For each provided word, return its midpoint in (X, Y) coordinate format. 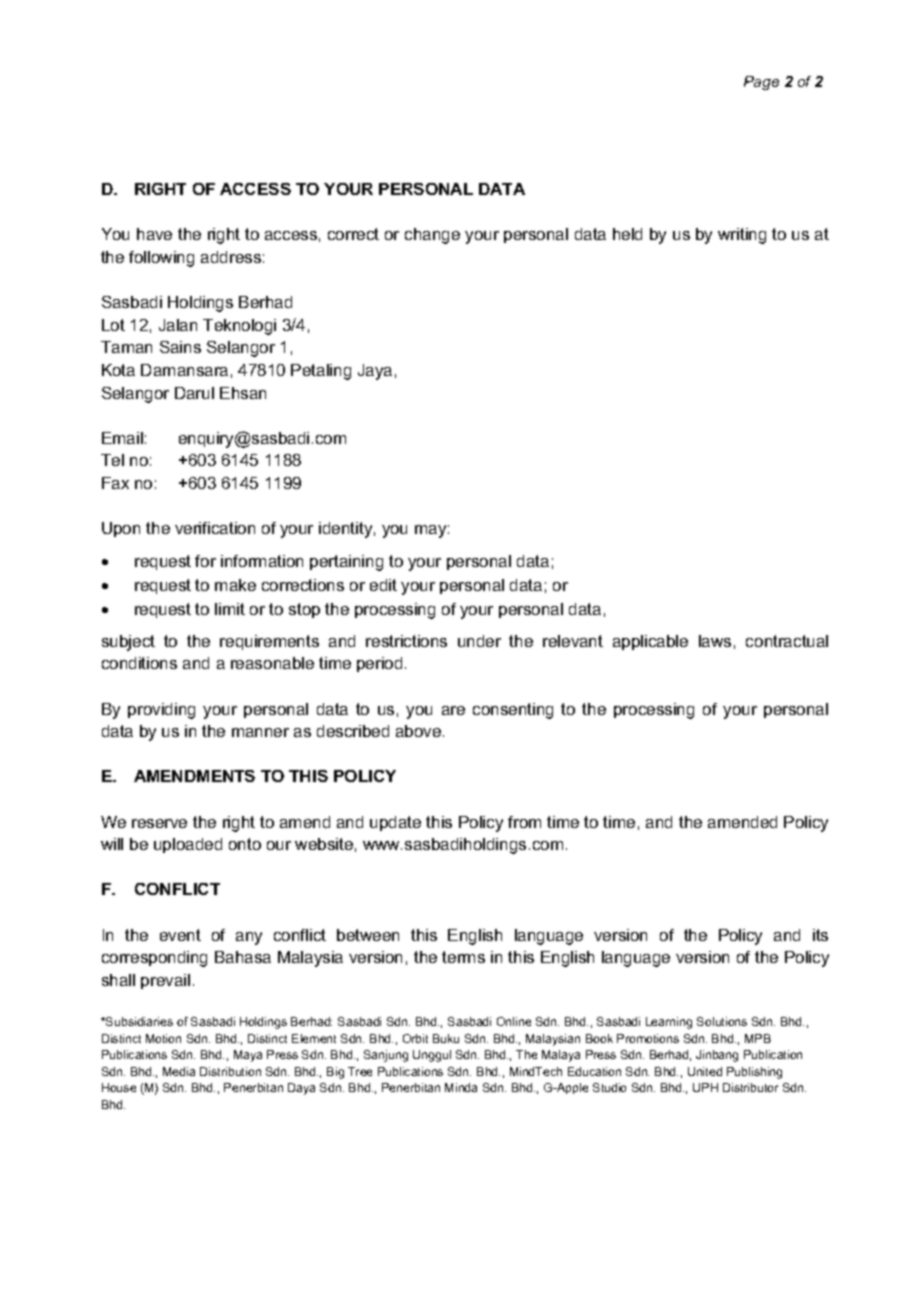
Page (761, 83)
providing (161, 711)
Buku (446, 1038)
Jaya (375, 372)
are (453, 710)
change (432, 236)
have (154, 234)
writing (742, 236)
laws (715, 641)
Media (179, 1071)
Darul (194, 393)
